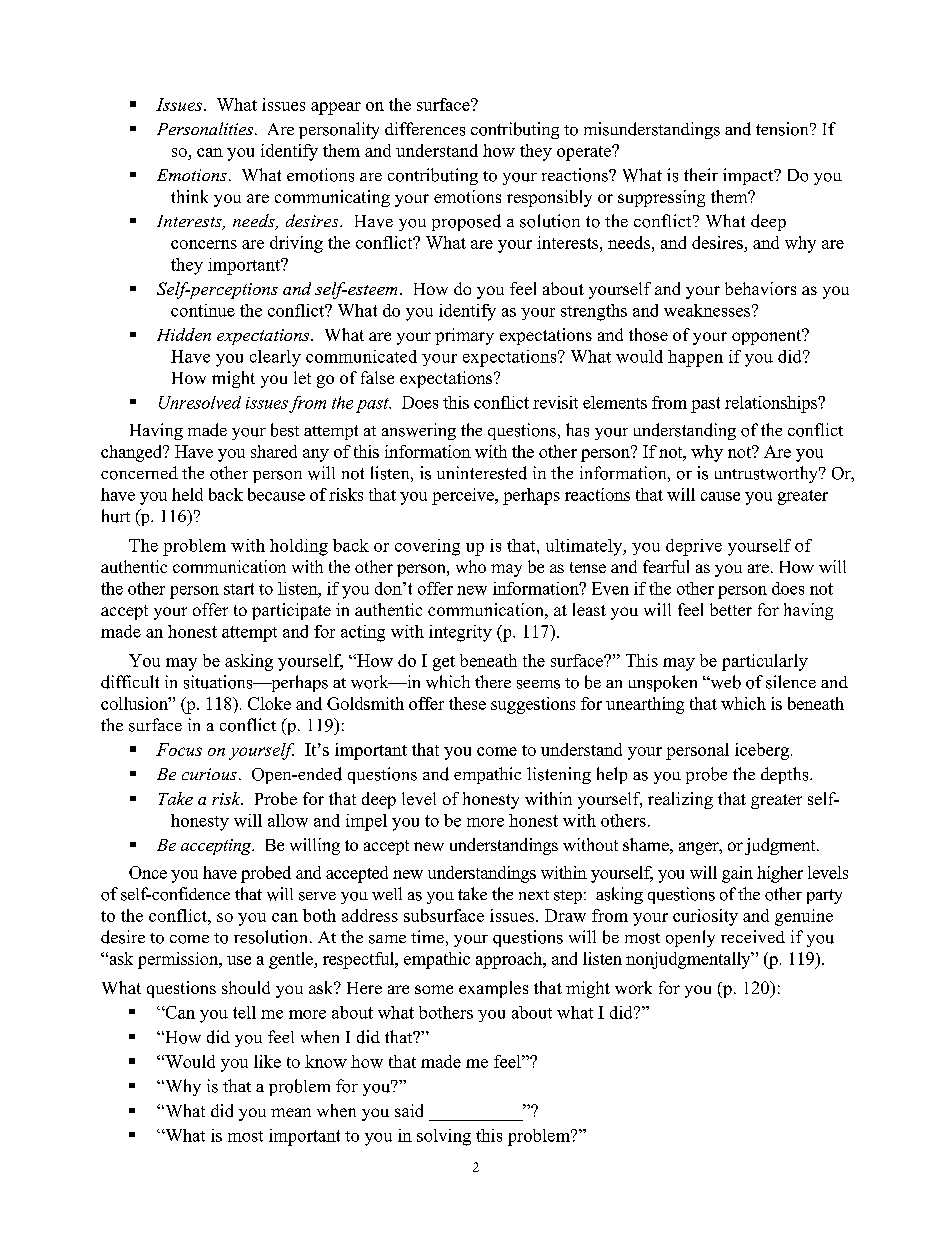 Image resolution: width=952 pixels, height=1233 pixels. Describe the element at coordinates (239, 589) in the screenshot. I see `start` at that location.
